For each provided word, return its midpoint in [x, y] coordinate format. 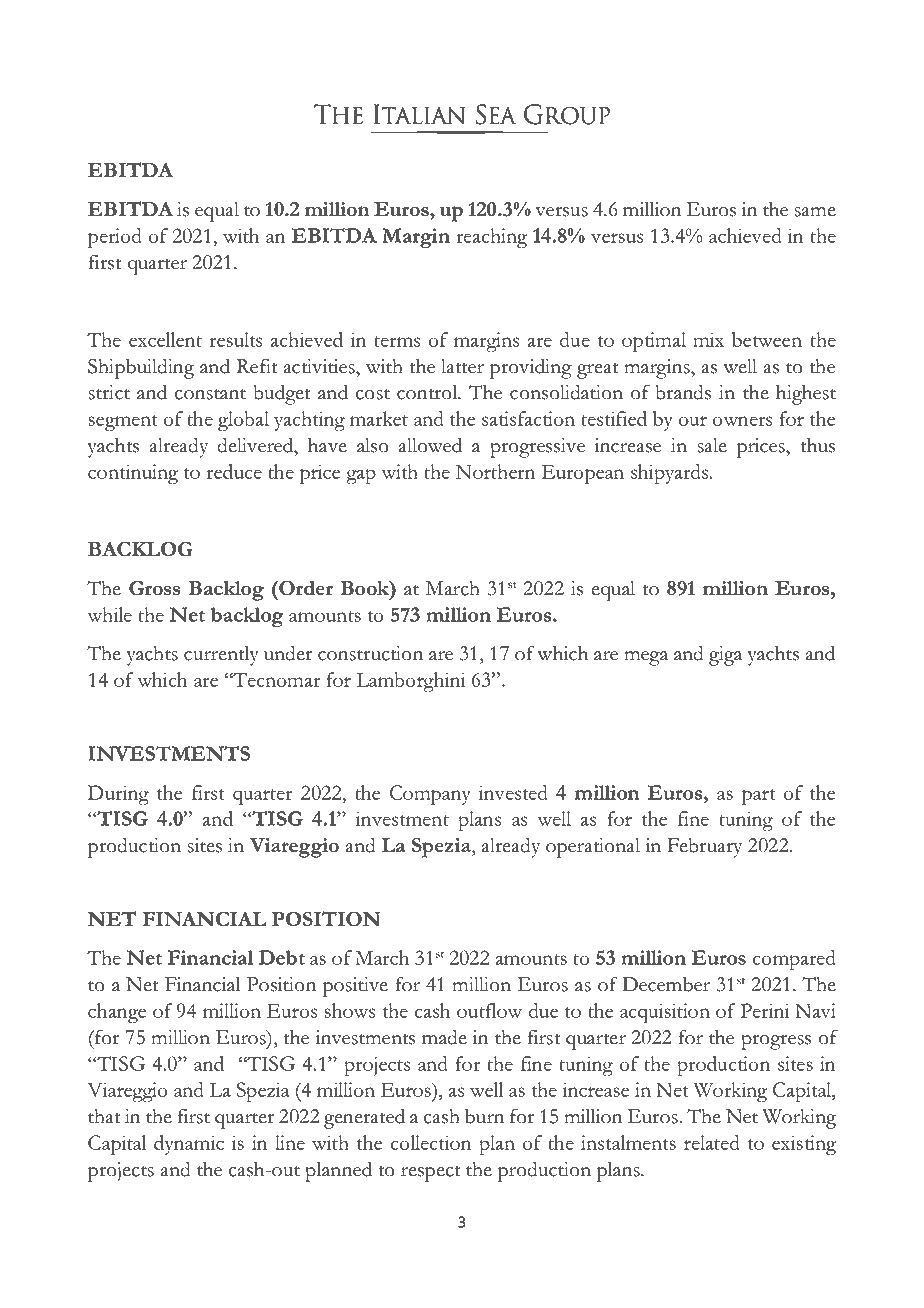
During [118, 795]
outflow [489, 1010]
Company [430, 795]
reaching [491, 238]
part [759, 797]
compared [794, 960]
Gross [154, 588]
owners [742, 421]
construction [370, 653]
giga [725, 656]
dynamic [189, 1145]
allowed [430, 445]
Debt [282, 957]
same [815, 212]
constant [210, 394]
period [115, 238]
